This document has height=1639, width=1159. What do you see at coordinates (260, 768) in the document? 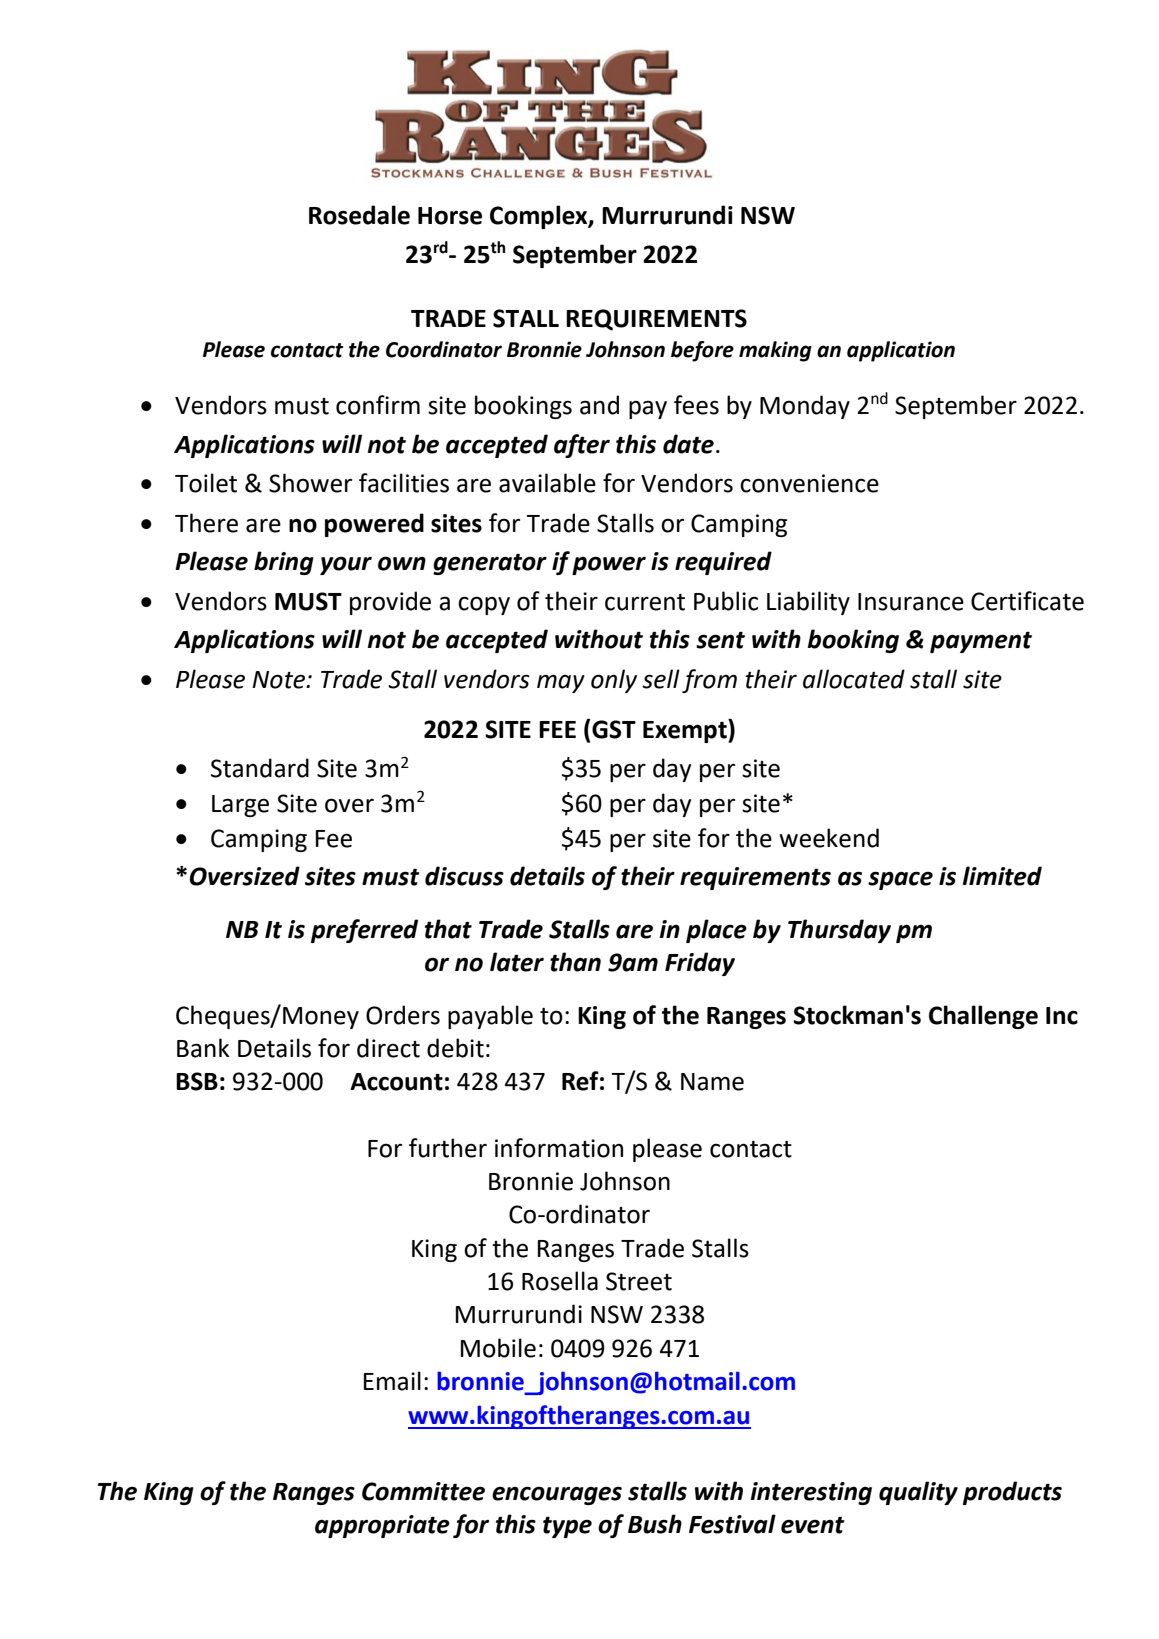
I see `Standard` at bounding box center [260, 768].
